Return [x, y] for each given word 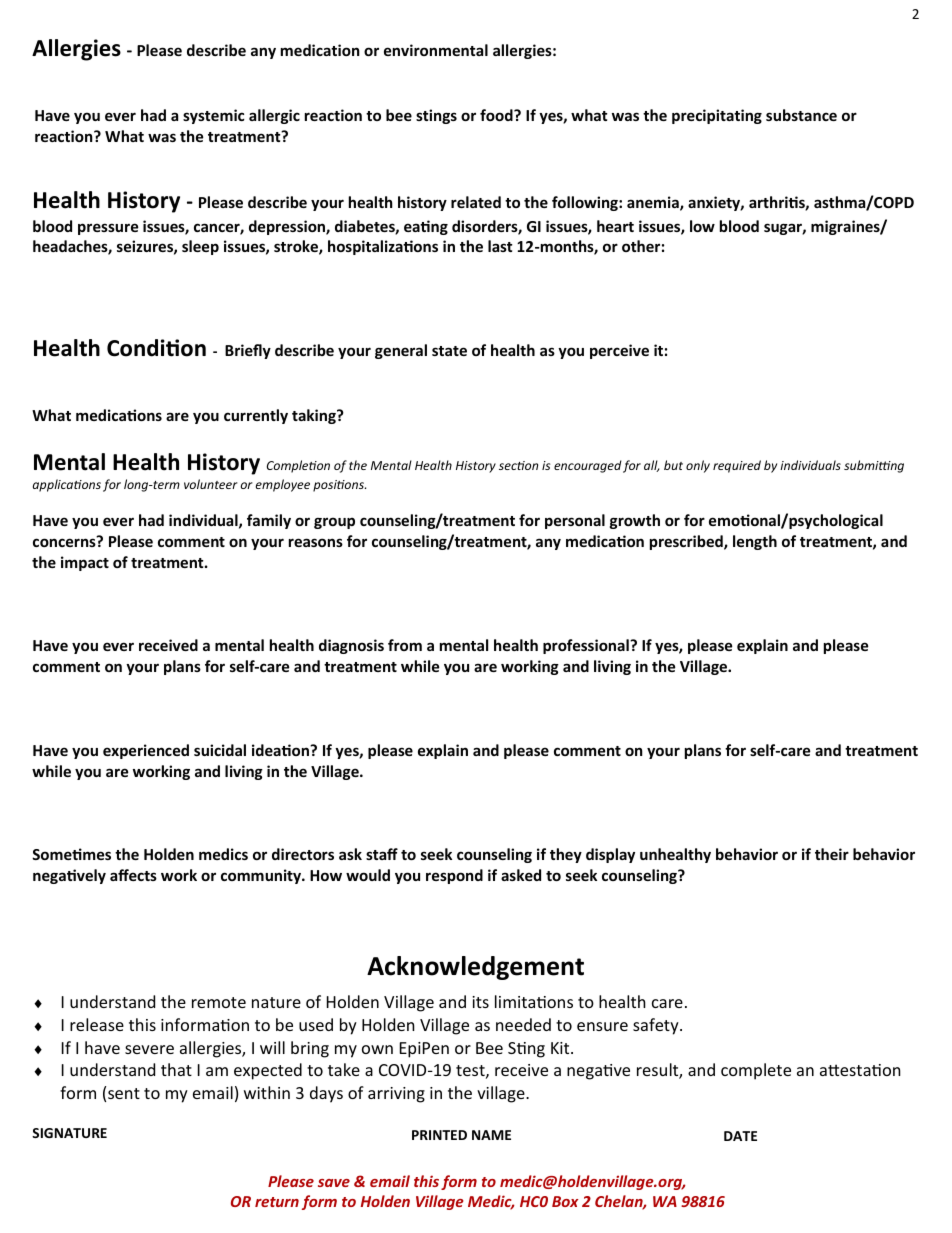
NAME [491, 1135]
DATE [740, 1136]
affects [133, 875]
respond [454, 876]
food [497, 115]
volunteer [211, 484]
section [518, 465]
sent [124, 1093]
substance [801, 115]
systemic [214, 116]
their [832, 854]
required [737, 466]
